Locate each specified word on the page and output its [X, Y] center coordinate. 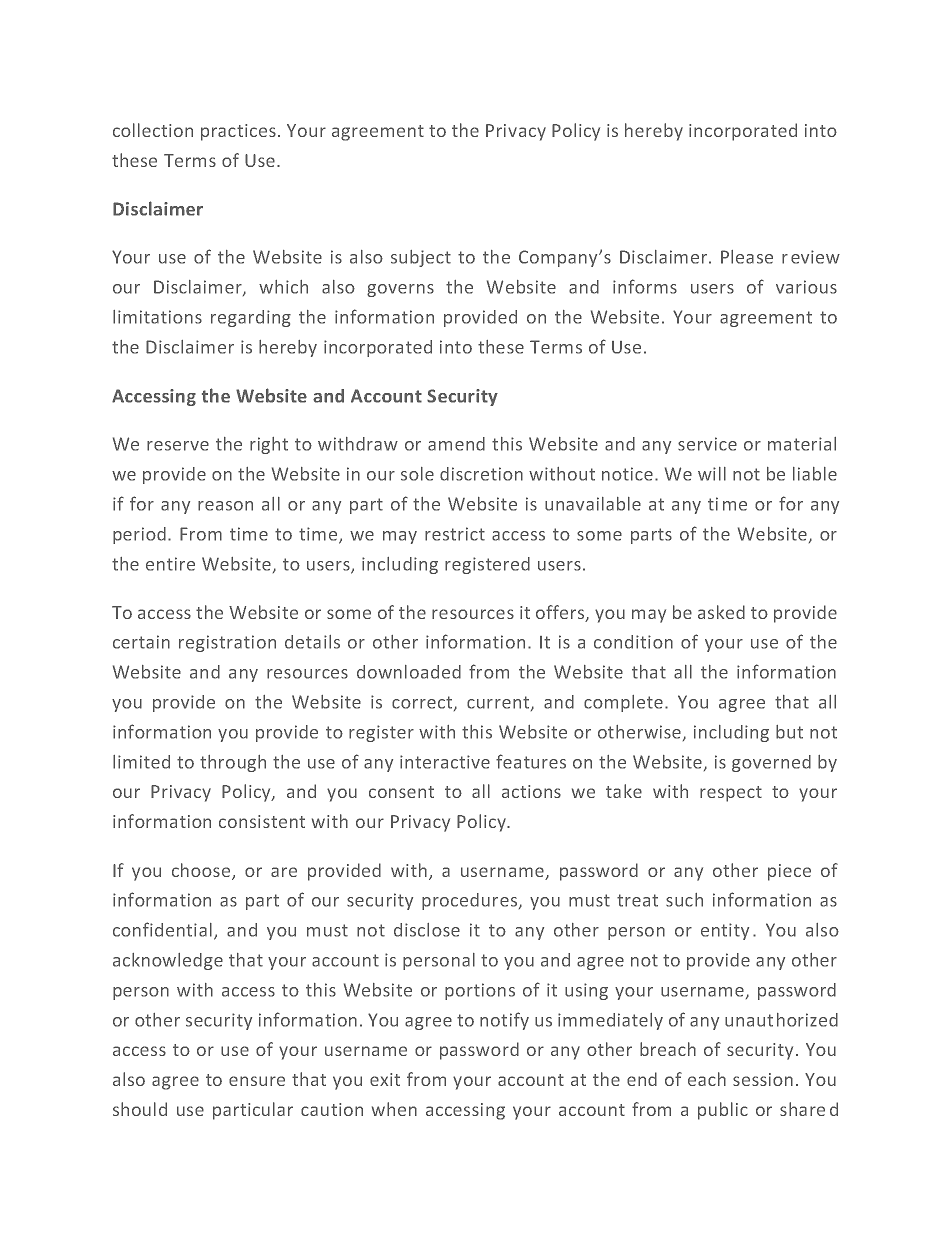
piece [789, 872]
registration [227, 643]
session [763, 1079]
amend [456, 444]
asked [721, 612]
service [707, 444]
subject [421, 258]
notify [504, 1021]
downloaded [409, 672]
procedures [471, 901]
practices [238, 132]
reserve [178, 446]
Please [747, 257]
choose [202, 871]
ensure [257, 1081]
